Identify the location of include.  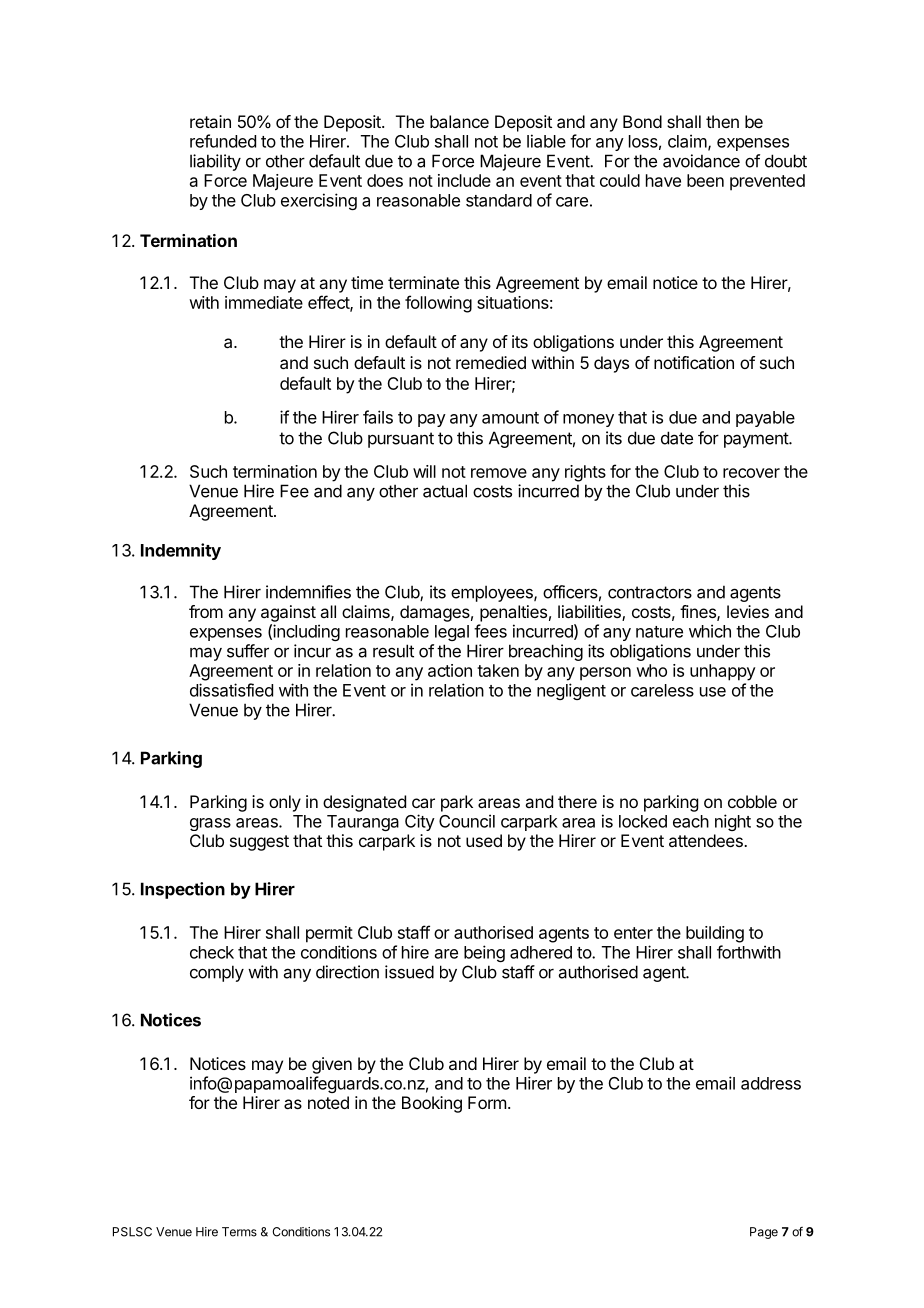
(464, 180).
